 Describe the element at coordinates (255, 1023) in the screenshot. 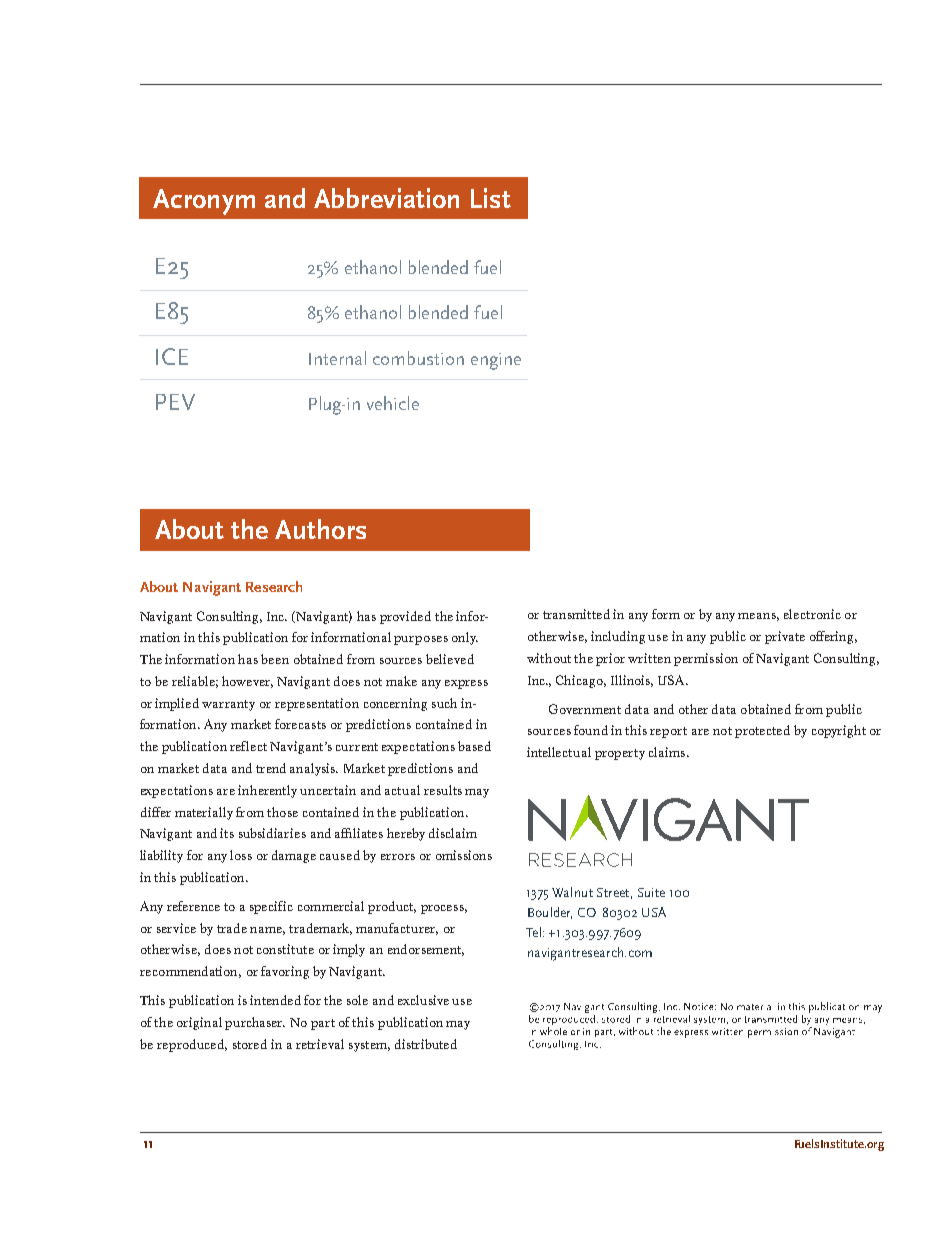

I see `purchaser` at that location.
